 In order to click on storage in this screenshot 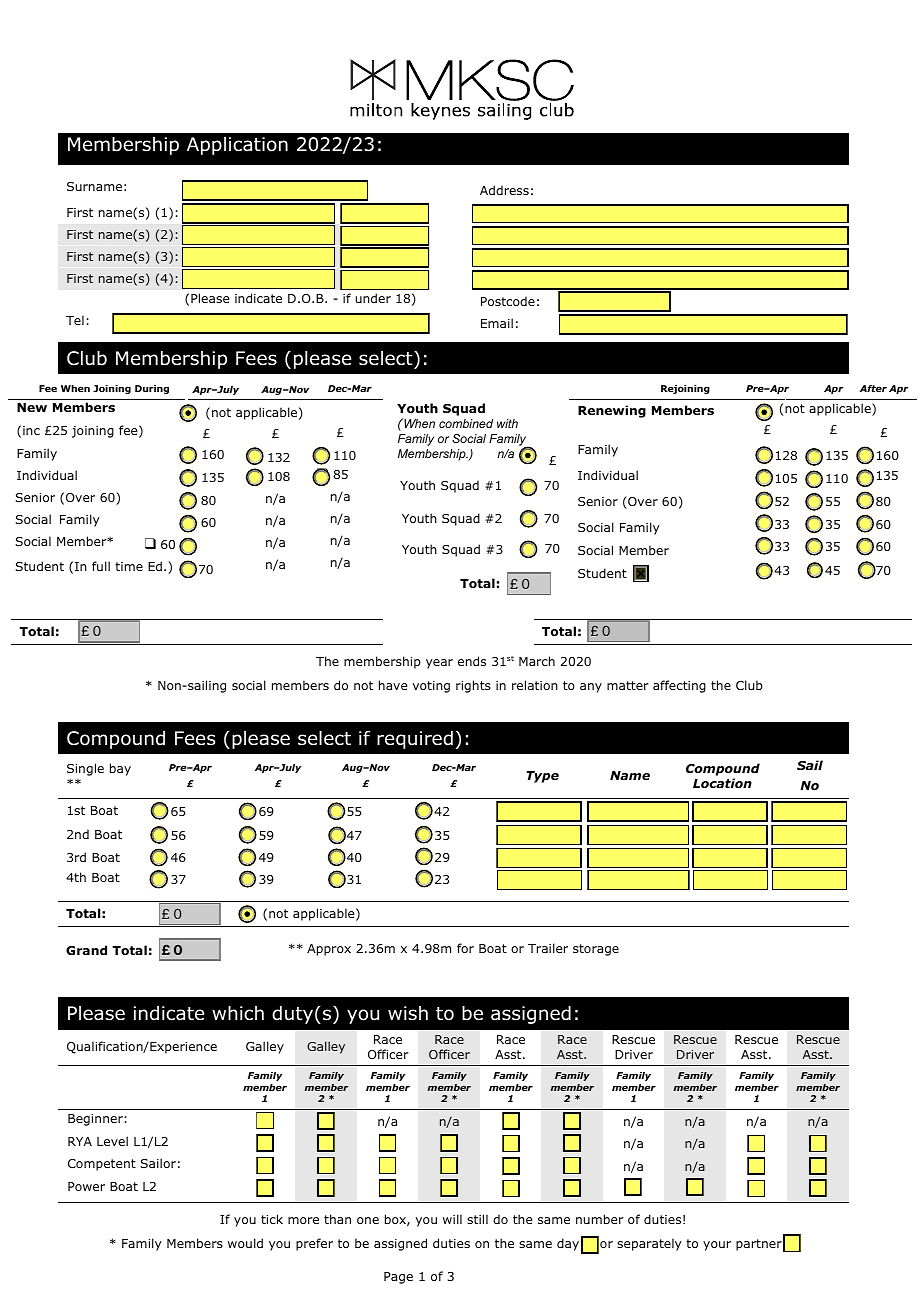, I will do `click(596, 950)`.
